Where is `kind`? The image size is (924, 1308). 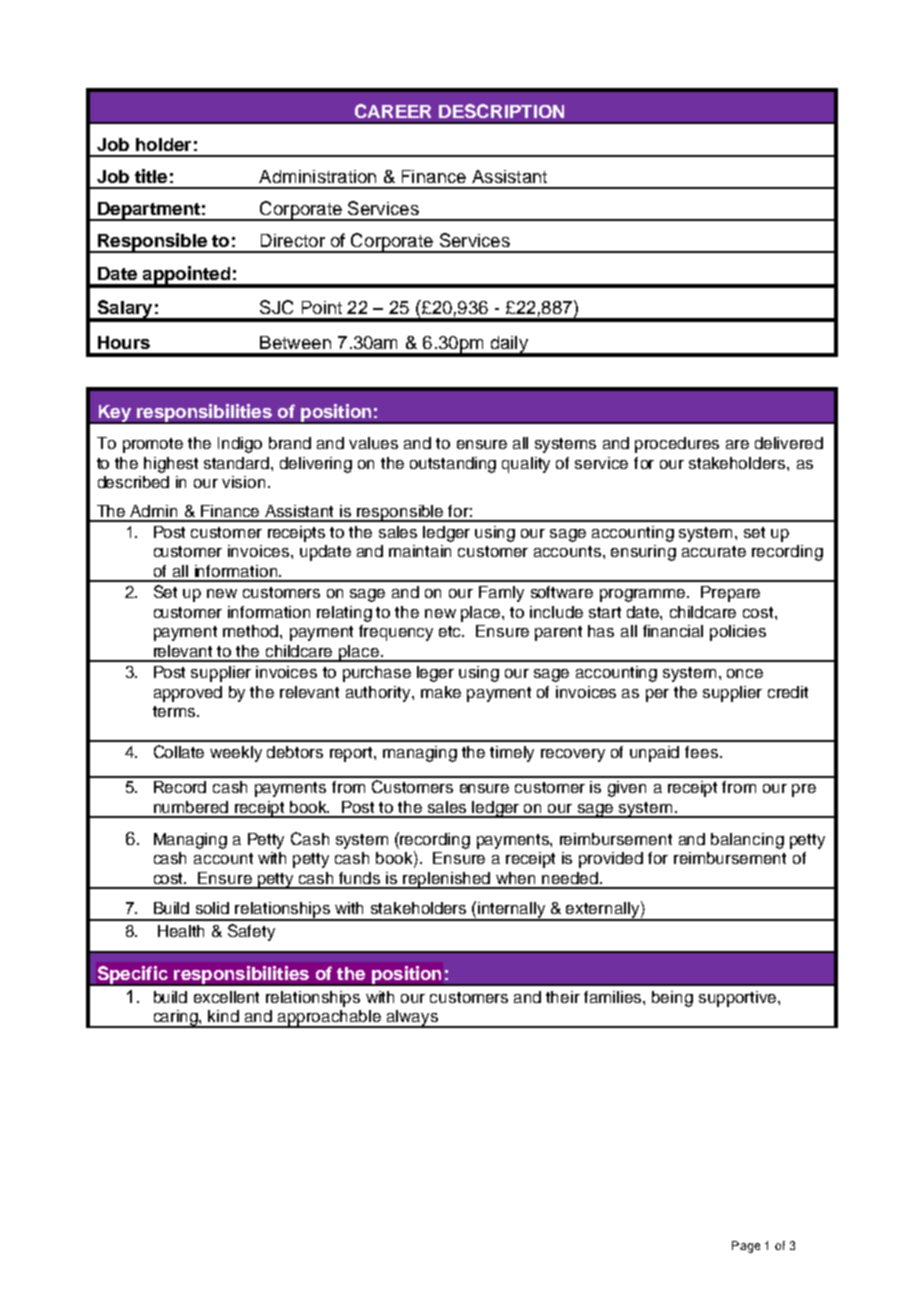
kind is located at coordinates (223, 1016).
